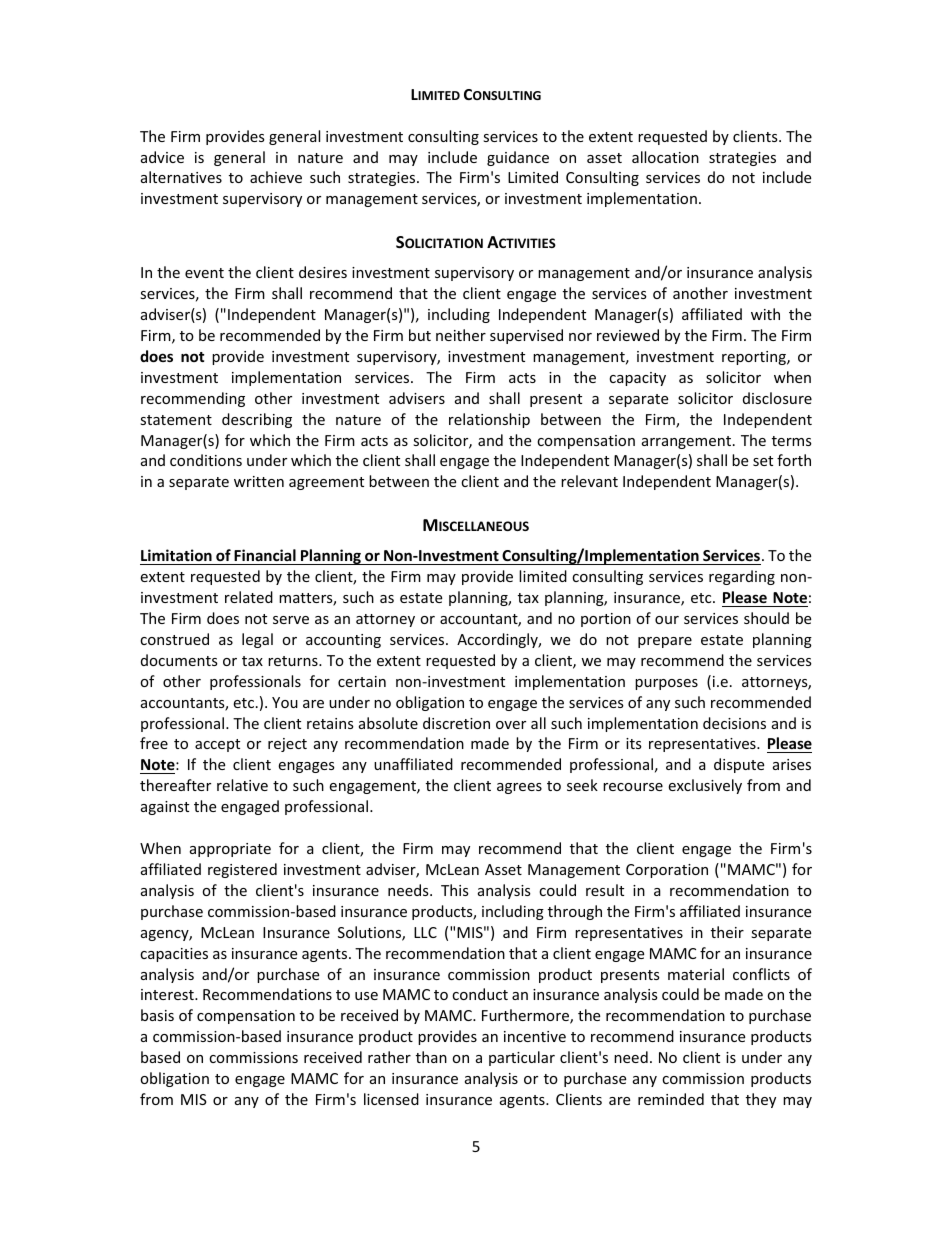  What do you see at coordinates (456, 723) in the screenshot?
I see `discretion` at bounding box center [456, 723].
